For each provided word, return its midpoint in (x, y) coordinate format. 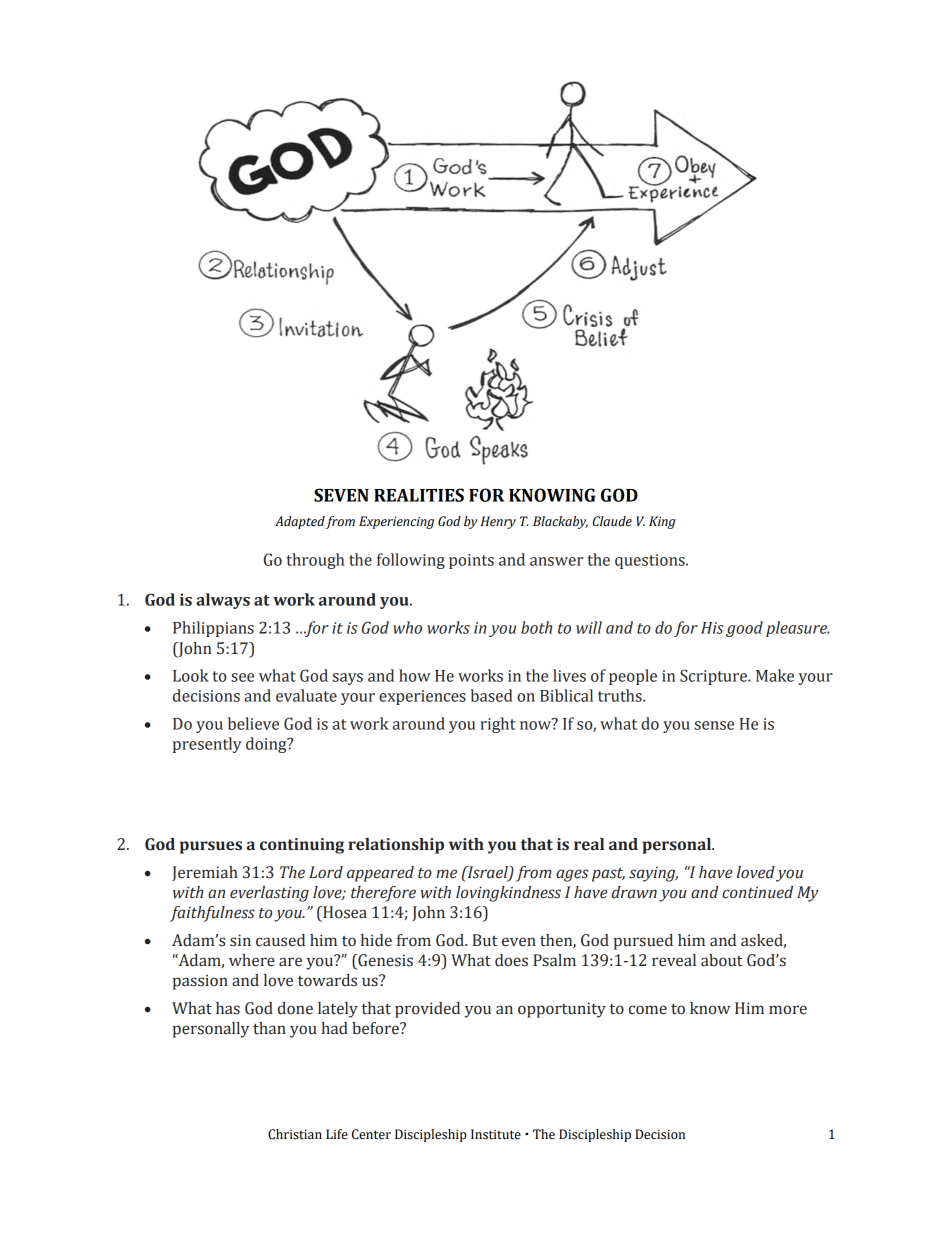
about (722, 960)
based (491, 695)
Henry (498, 522)
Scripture (715, 677)
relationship (396, 846)
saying (653, 874)
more (788, 1010)
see (242, 677)
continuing (302, 846)
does (511, 960)
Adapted (300, 522)
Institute (496, 1134)
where (252, 960)
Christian (295, 1134)
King (662, 522)
